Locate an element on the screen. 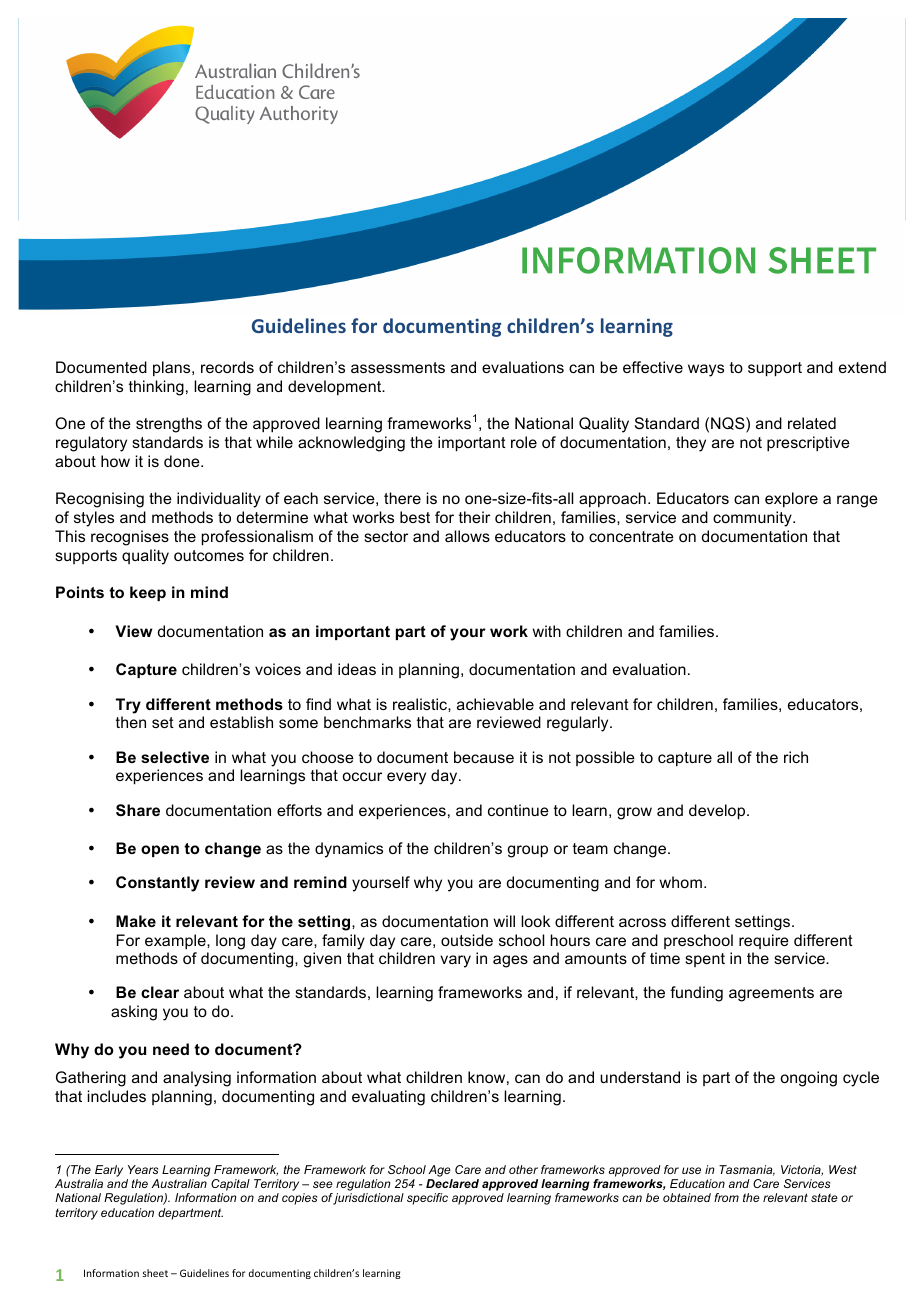 The height and width of the screenshot is (1308, 924). clear is located at coordinates (160, 992).
